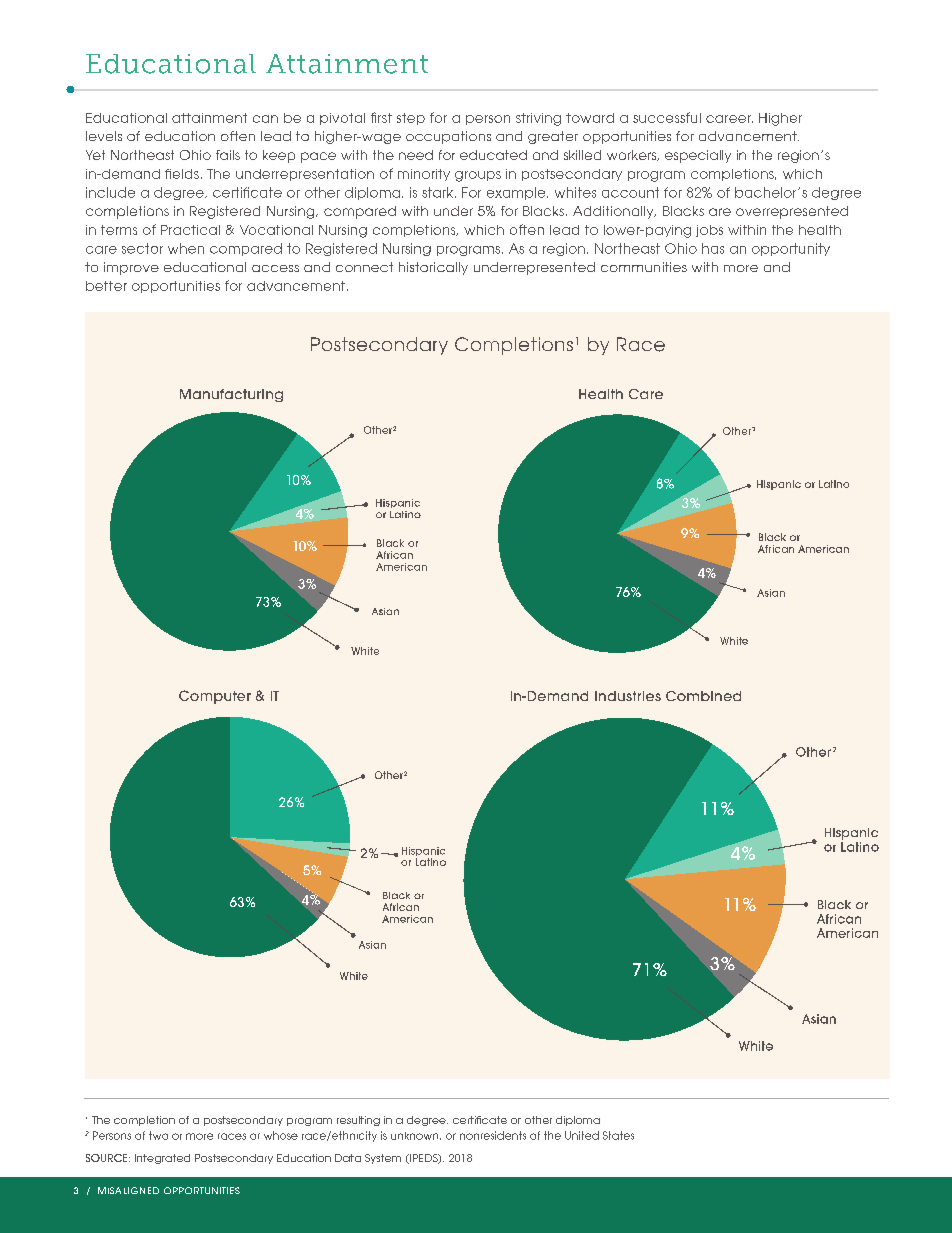 The width and height of the page is (952, 1233). What do you see at coordinates (448, 137) in the page?
I see `occupations` at bounding box center [448, 137].
